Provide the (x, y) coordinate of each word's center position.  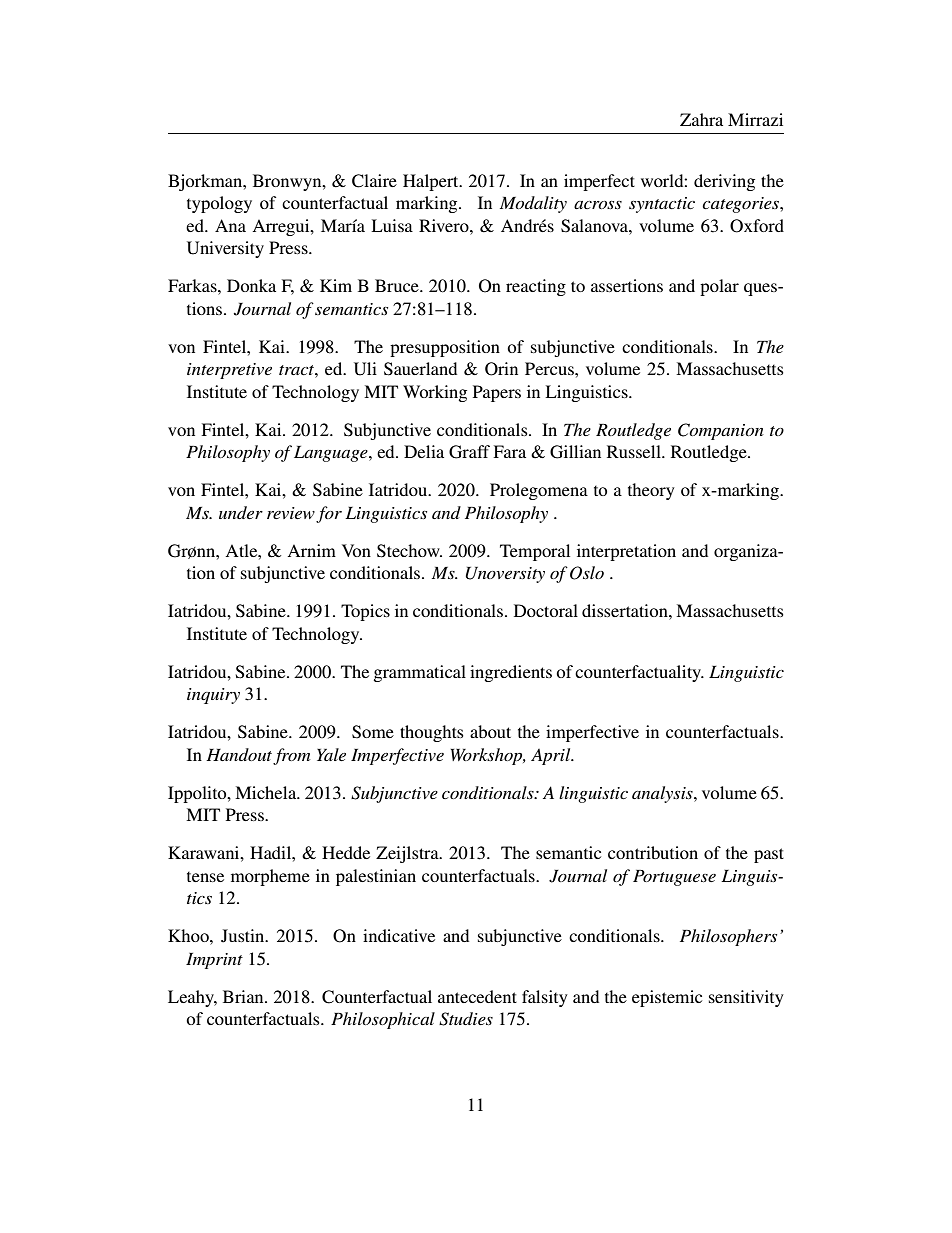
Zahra (701, 119)
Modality (533, 204)
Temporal (535, 552)
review (291, 513)
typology (219, 204)
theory (651, 491)
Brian (244, 996)
